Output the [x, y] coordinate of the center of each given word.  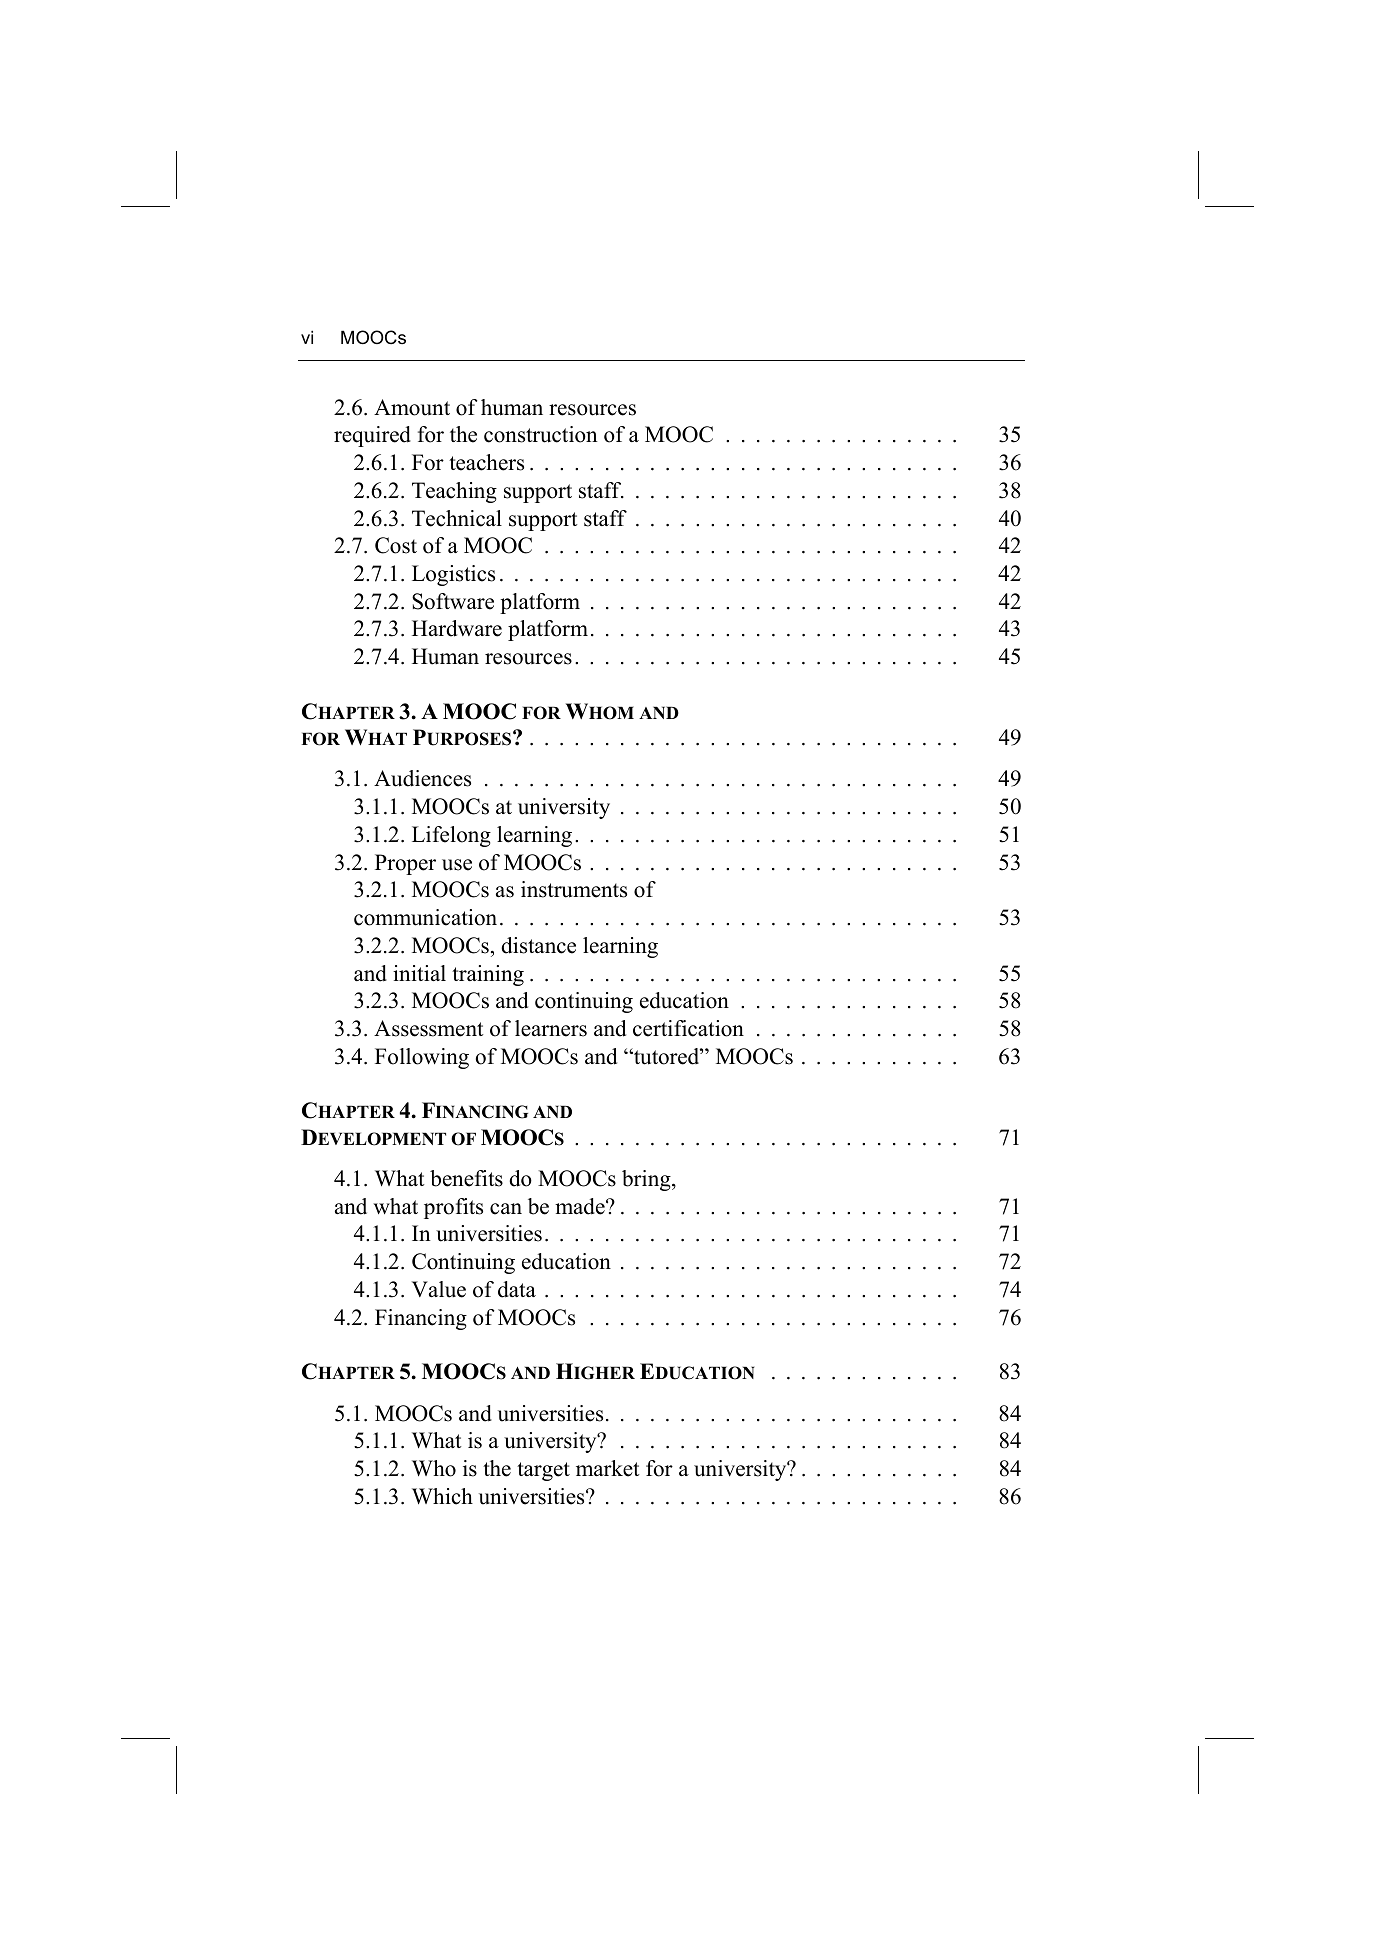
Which [442, 1496]
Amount [412, 407]
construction [541, 434]
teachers [486, 462]
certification [688, 1028]
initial [419, 973]
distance [538, 945]
